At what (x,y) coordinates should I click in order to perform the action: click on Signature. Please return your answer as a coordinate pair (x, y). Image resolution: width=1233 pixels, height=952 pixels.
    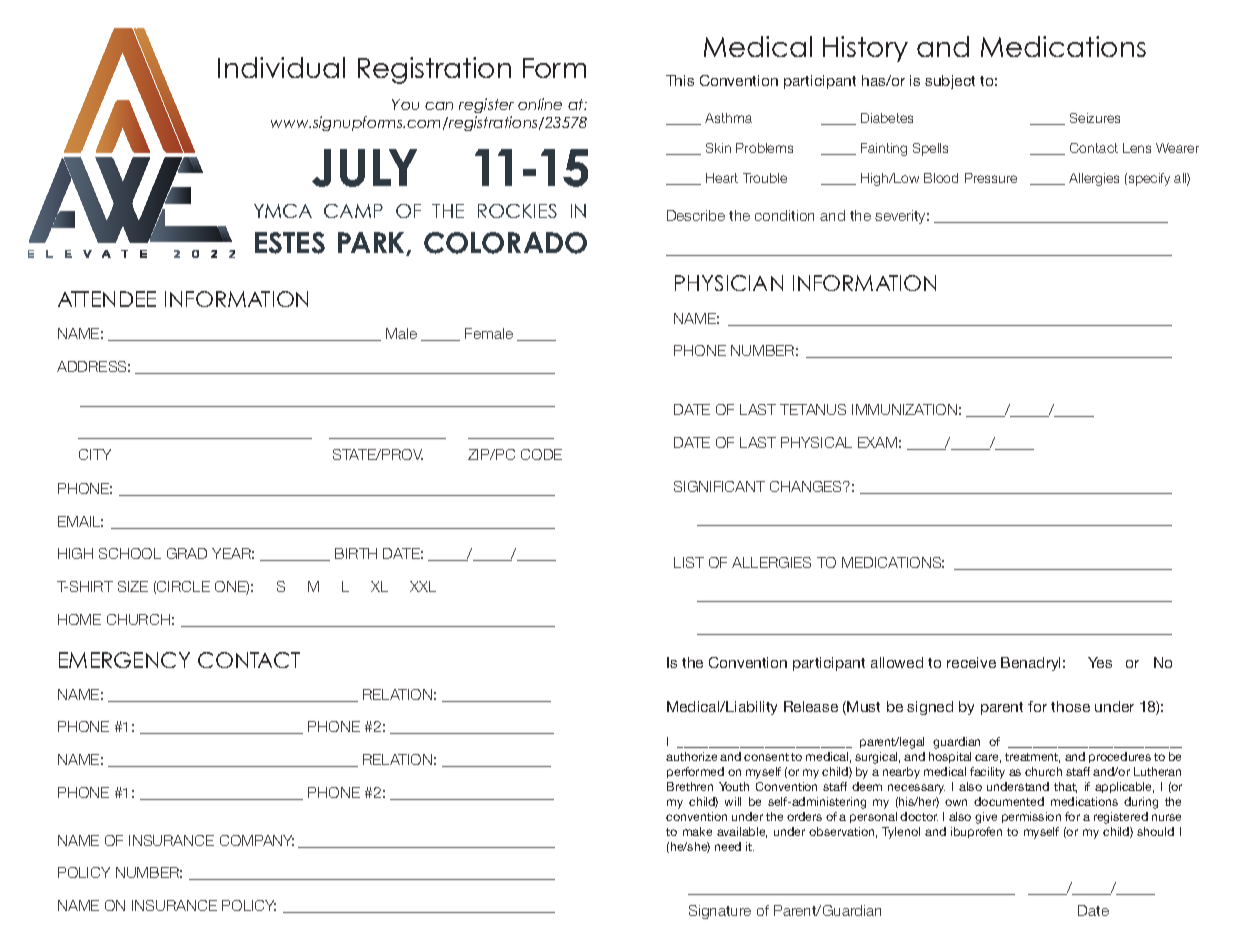
    Looking at the image, I should click on (720, 912).
